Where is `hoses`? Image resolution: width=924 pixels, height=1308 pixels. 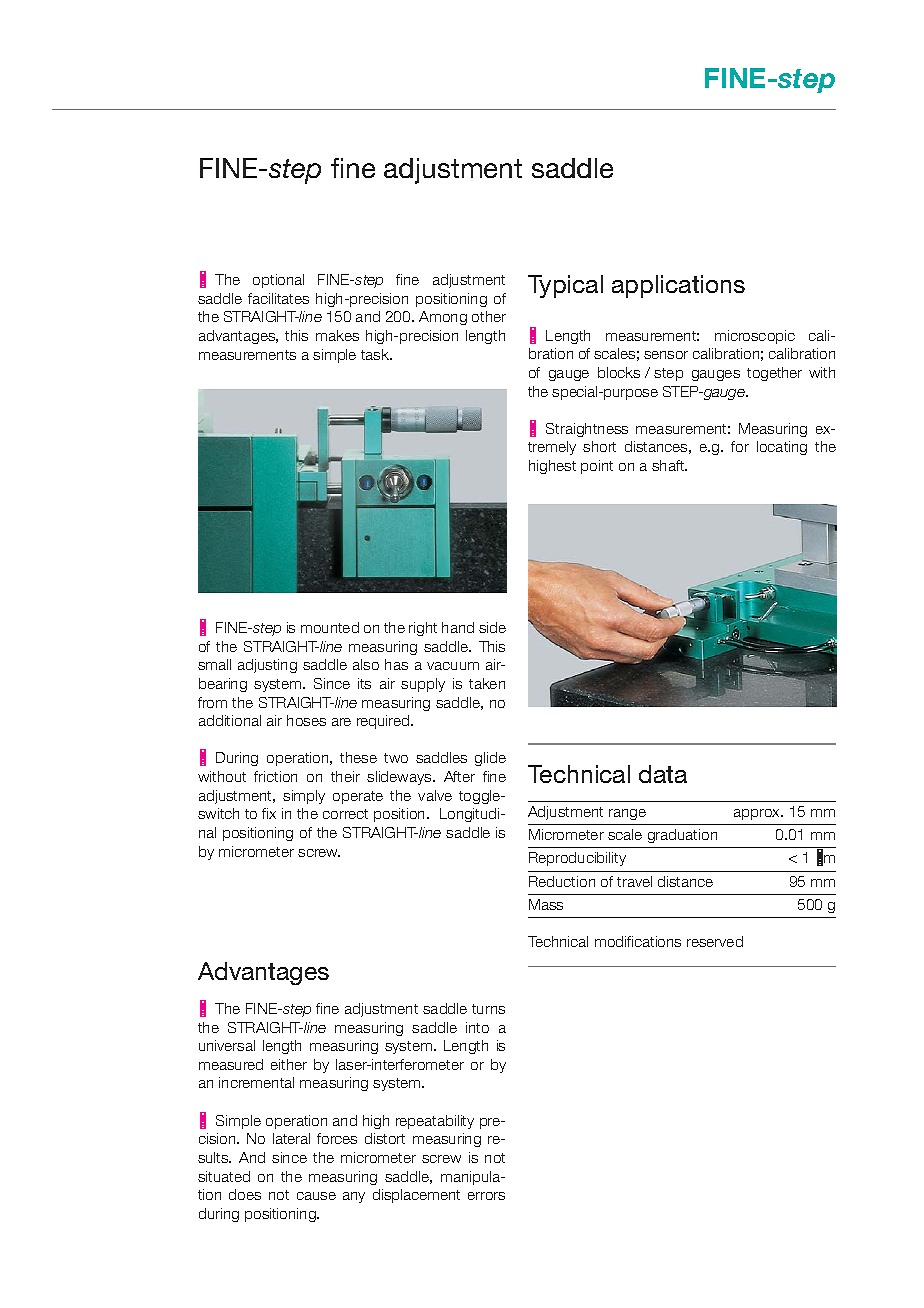
hoses is located at coordinates (306, 720).
